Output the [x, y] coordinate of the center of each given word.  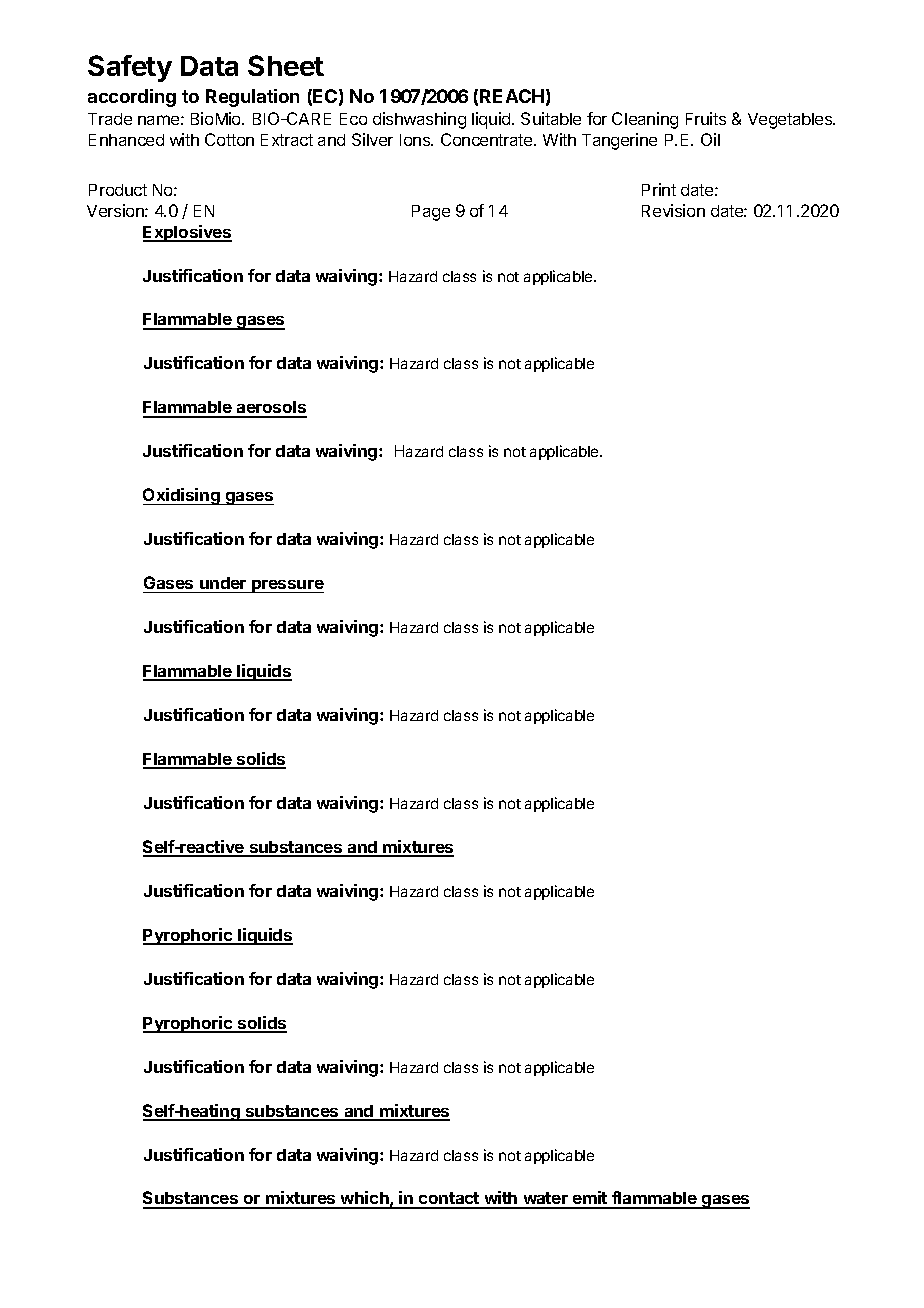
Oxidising [182, 496]
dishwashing [419, 120]
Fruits [706, 118]
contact [449, 1200]
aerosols [271, 409]
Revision [673, 210]
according [132, 98]
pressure [287, 586]
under [223, 583]
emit [590, 1199]
